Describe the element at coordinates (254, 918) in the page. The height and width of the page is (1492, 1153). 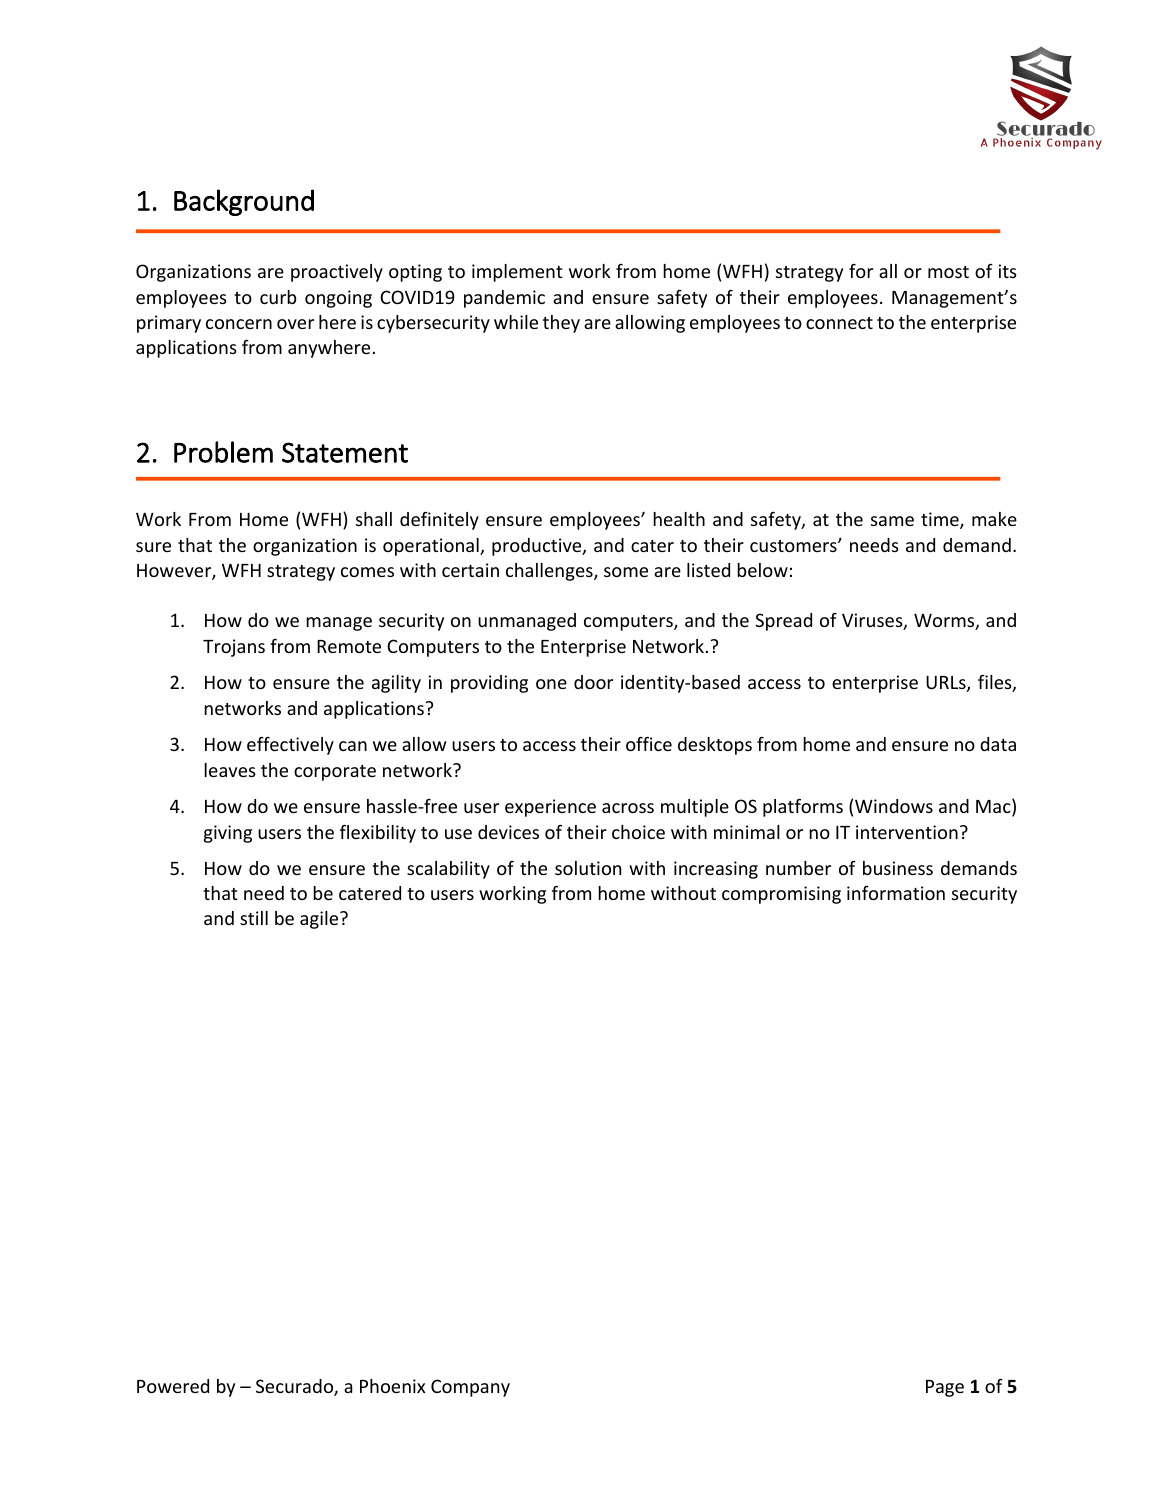
I see `still` at that location.
